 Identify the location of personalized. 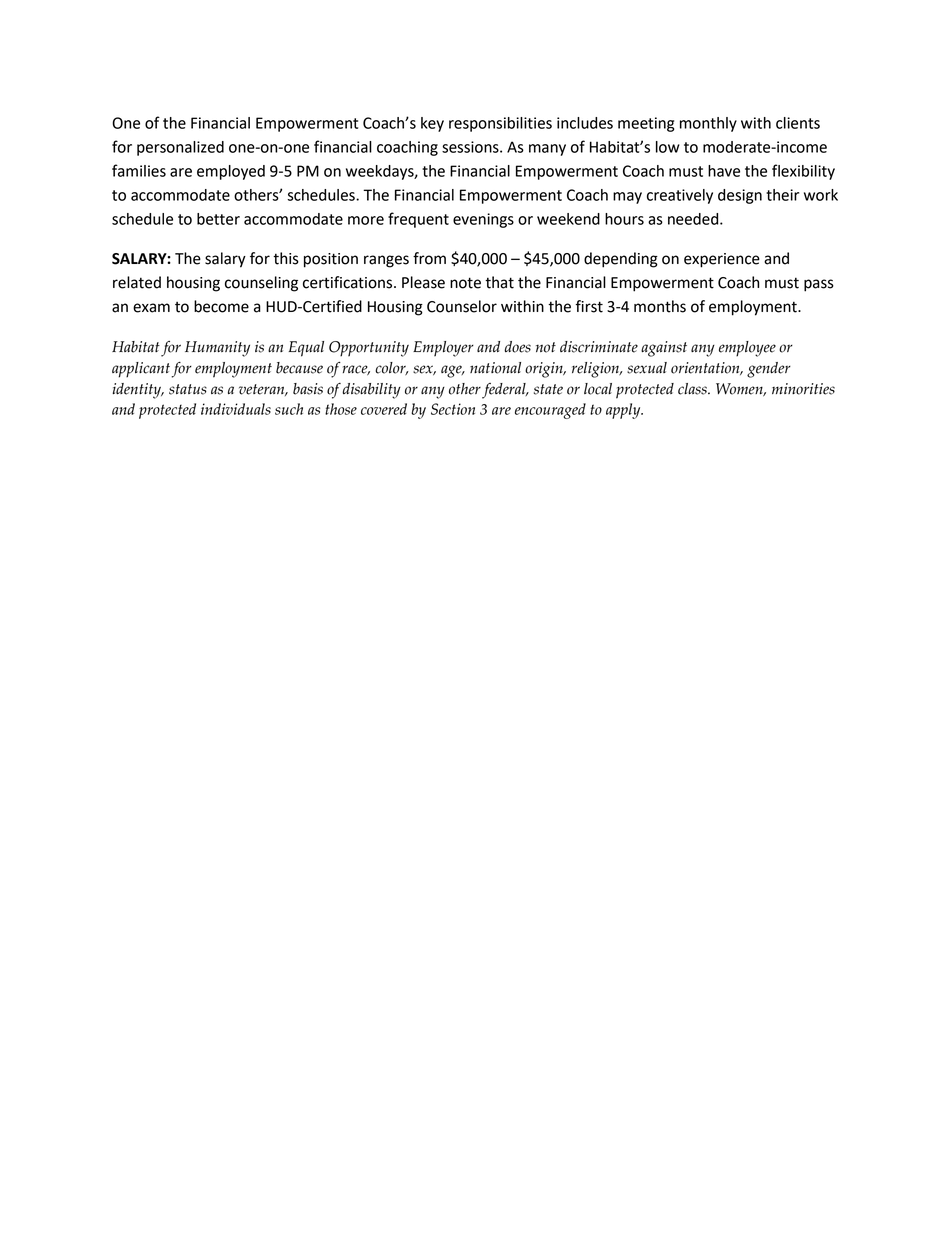
(180, 148).
